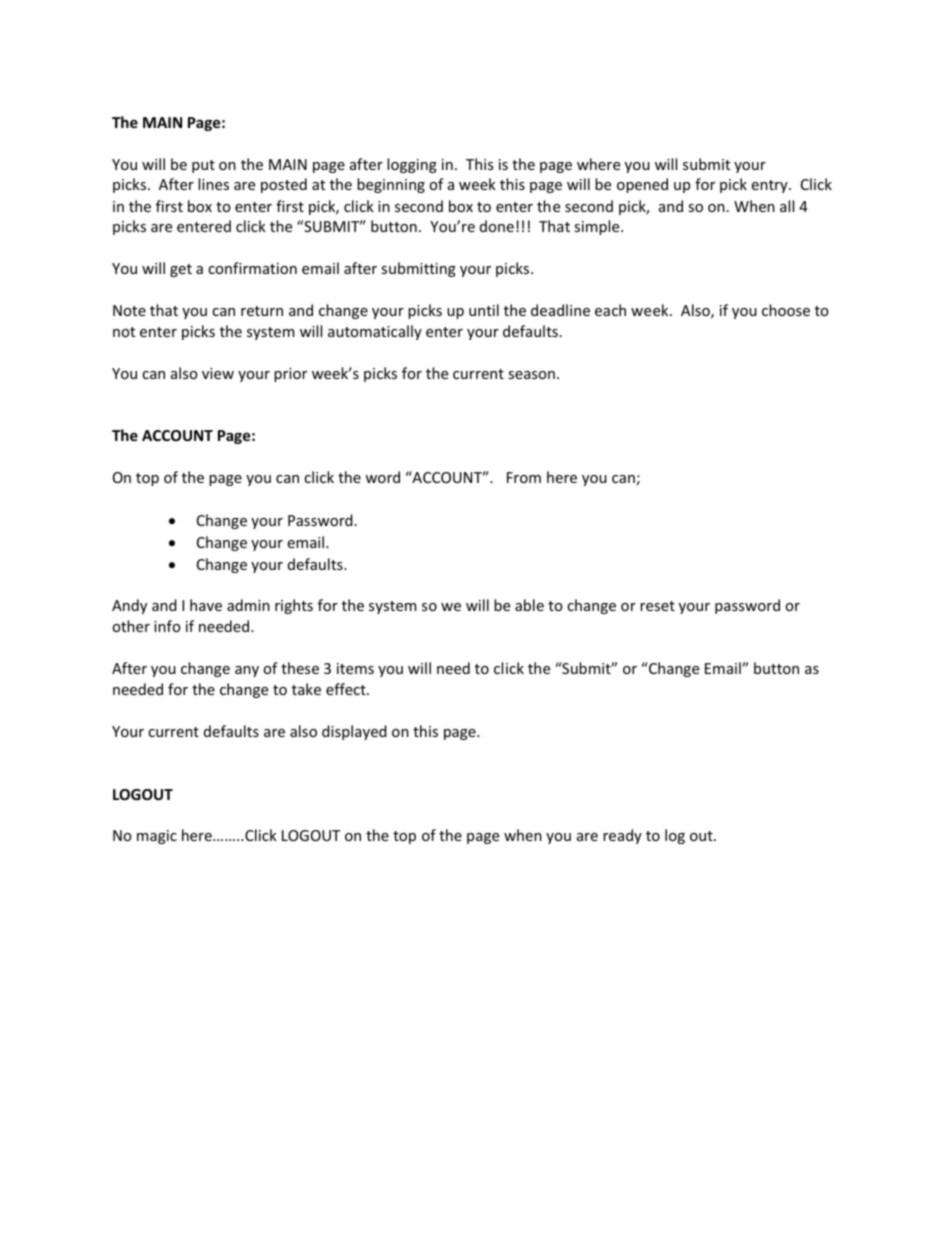 The height and width of the screenshot is (1233, 952). Describe the element at coordinates (531, 375) in the screenshot. I see `season` at that location.
